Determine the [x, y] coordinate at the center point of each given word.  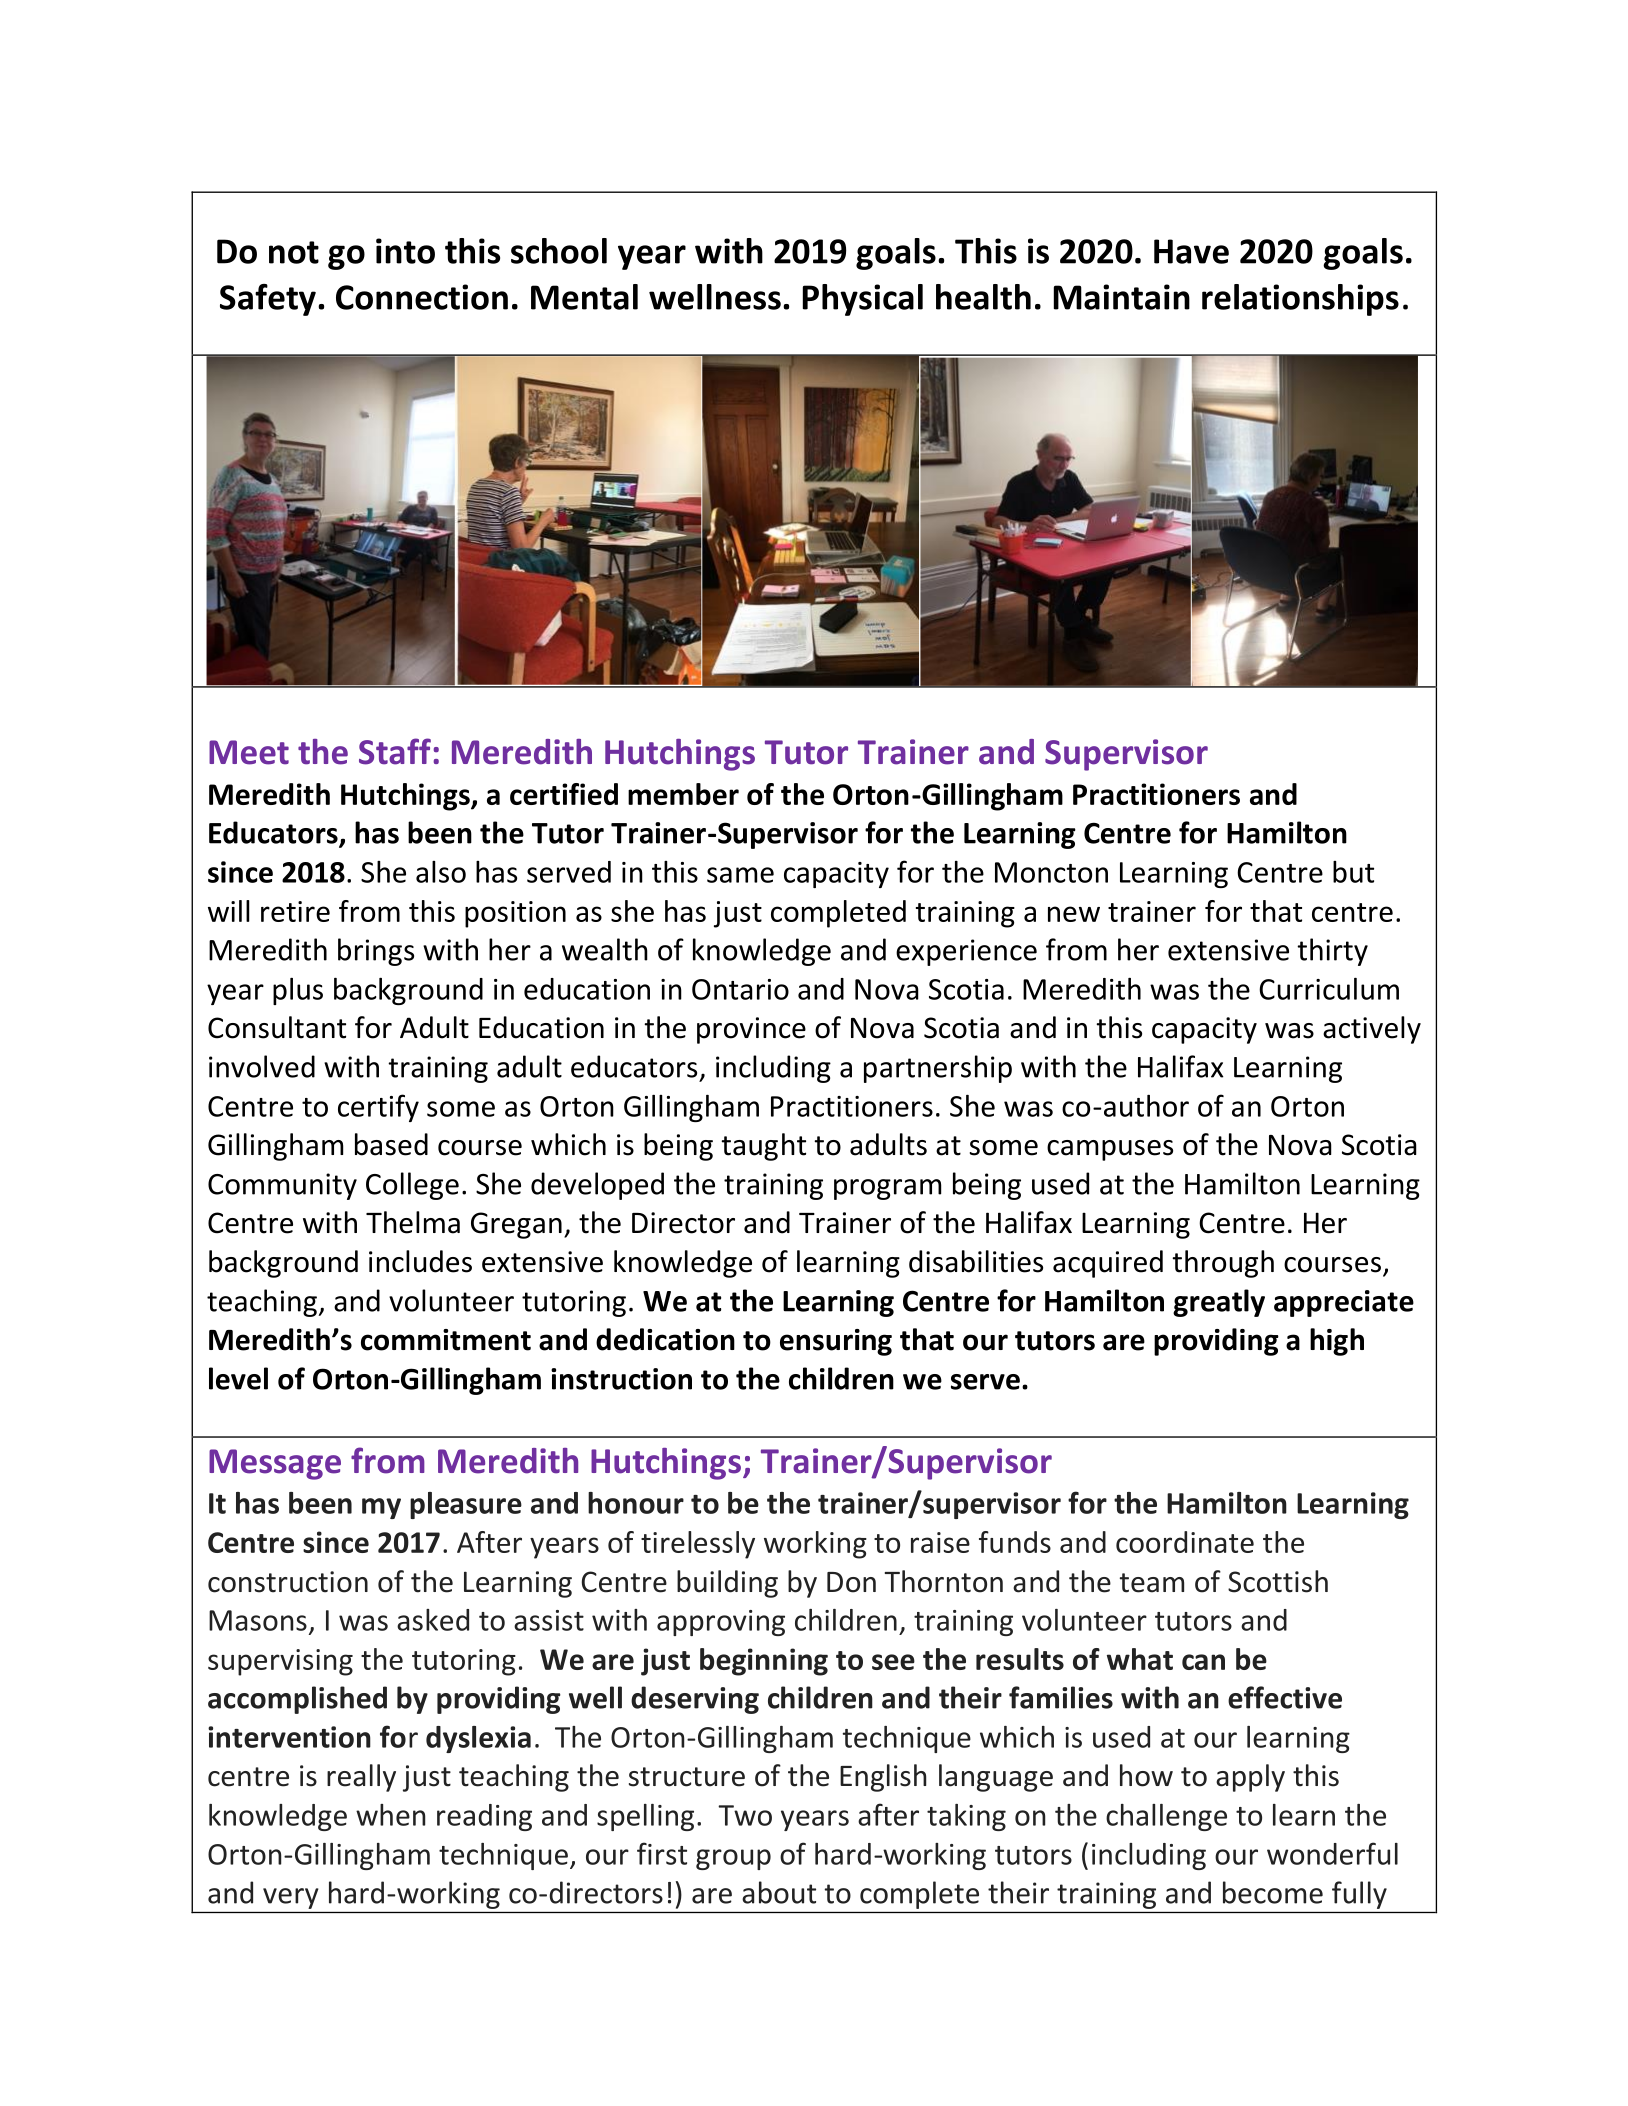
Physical [863, 300]
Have [1191, 251]
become [1273, 1892]
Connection [422, 297]
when [391, 1815]
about [779, 1892]
